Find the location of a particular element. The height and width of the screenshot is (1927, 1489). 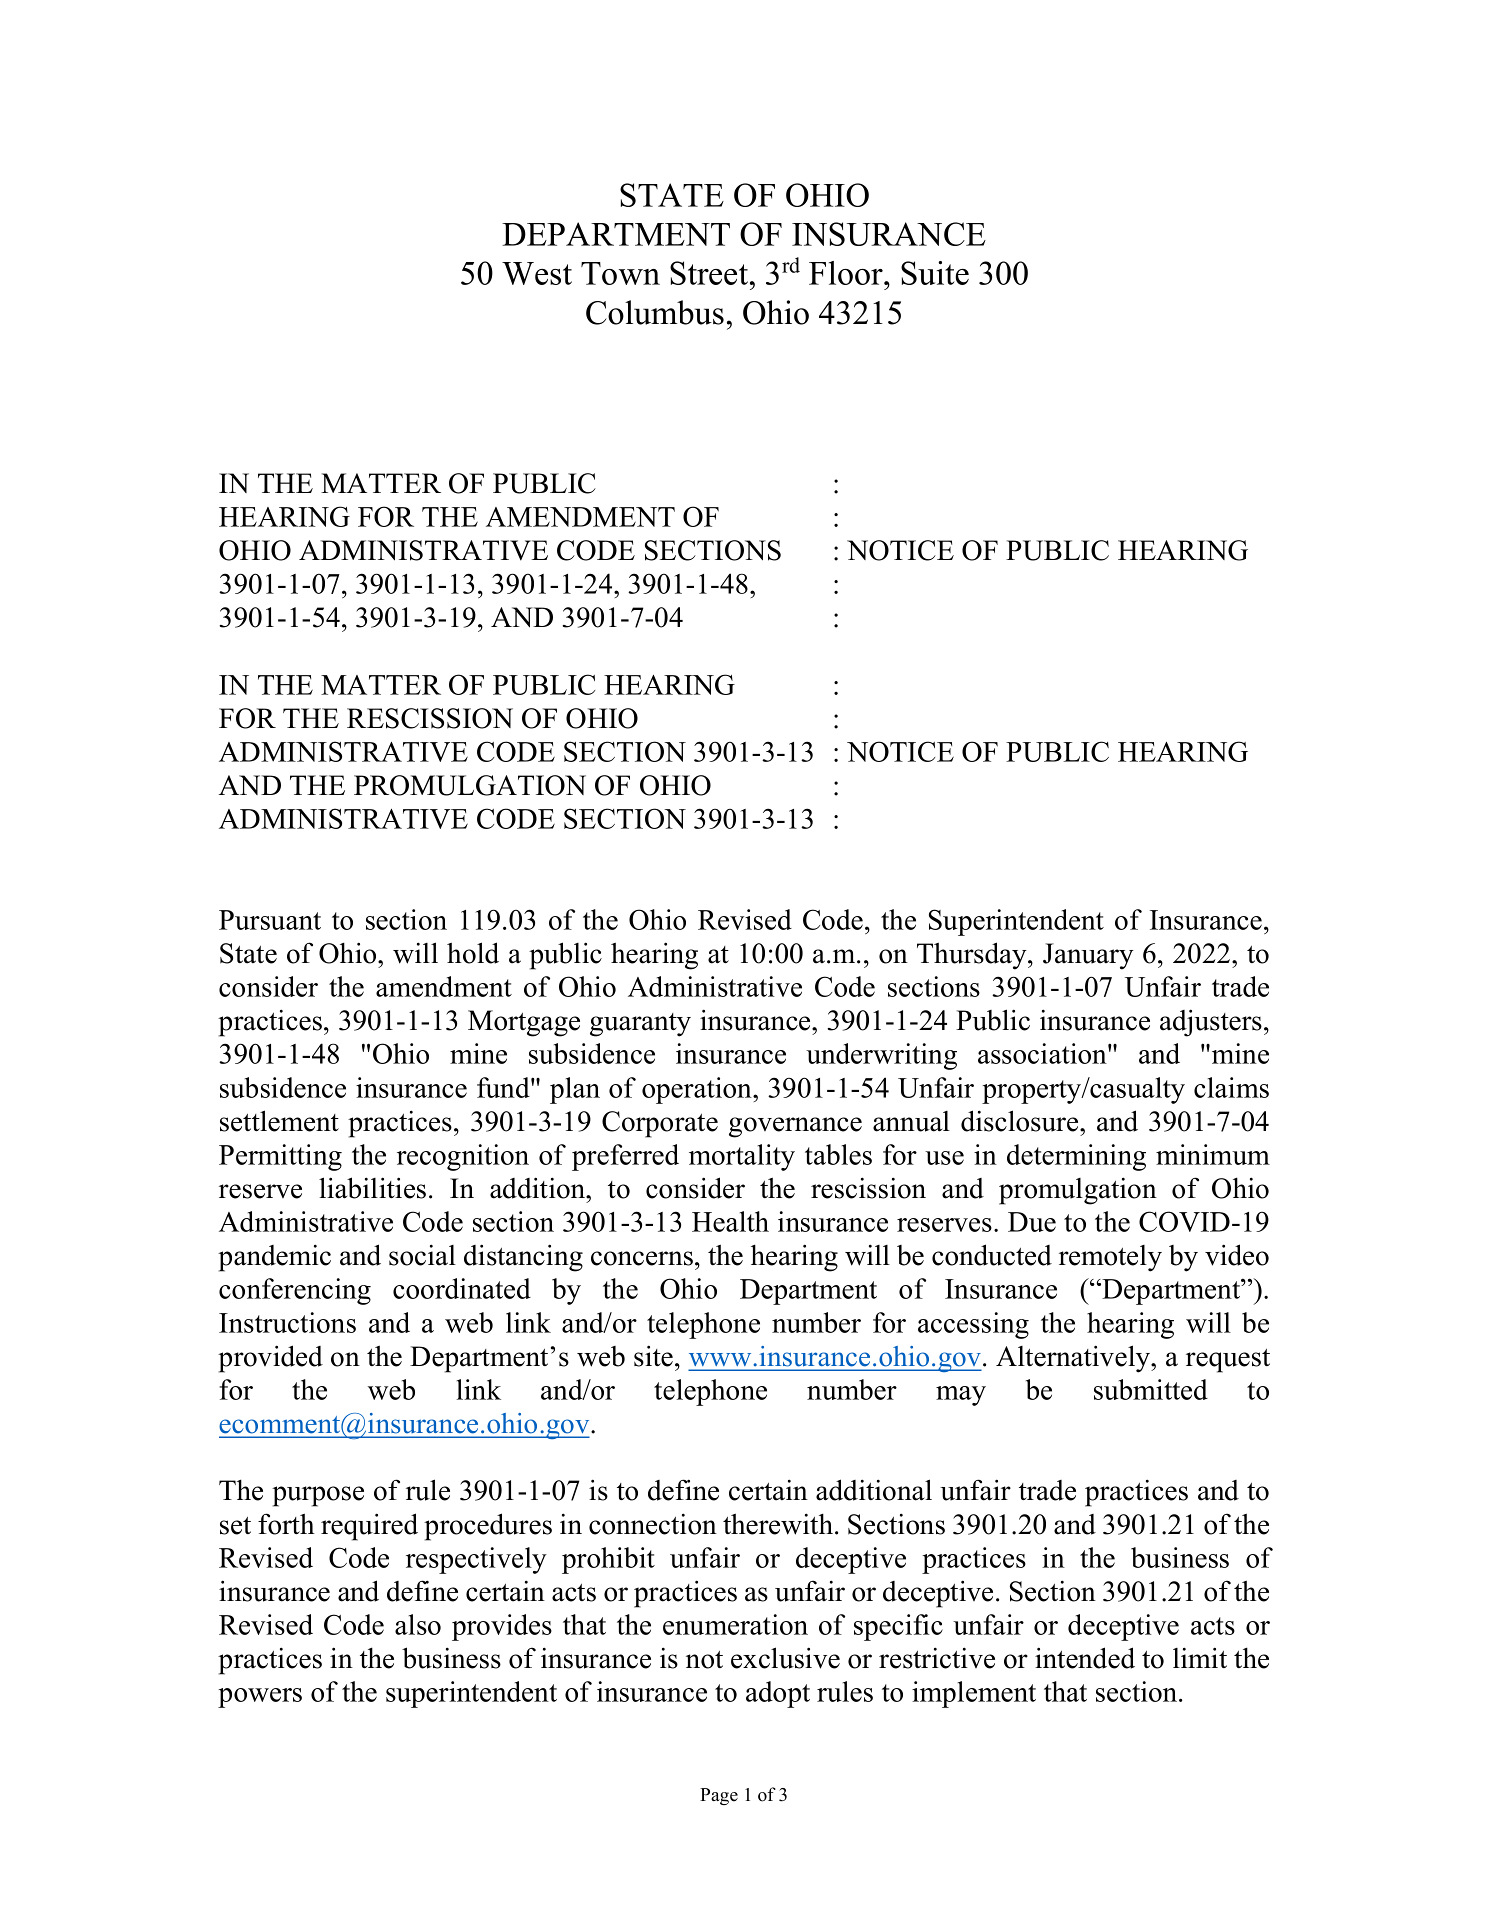

powers is located at coordinates (260, 1698).
